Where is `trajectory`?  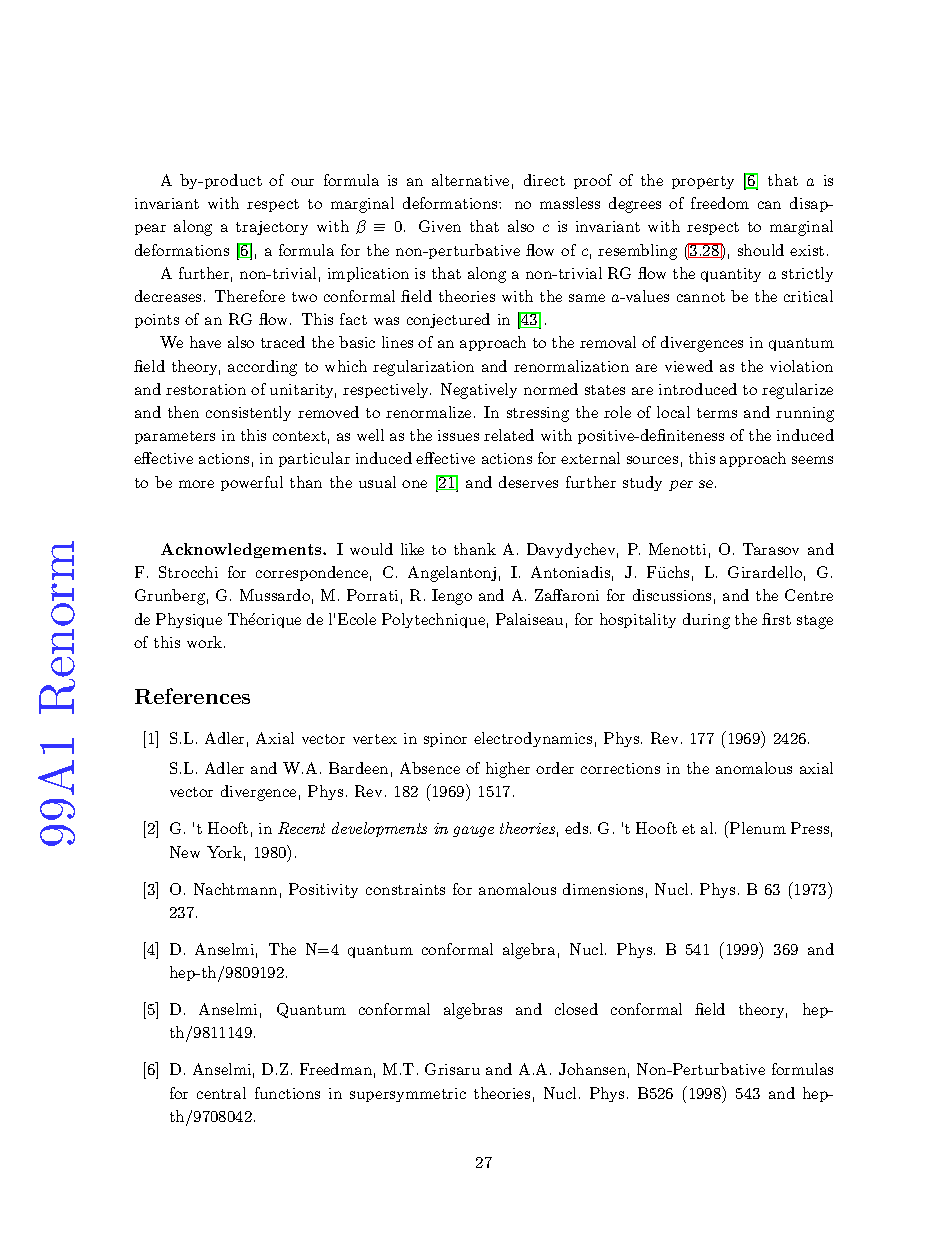 trajectory is located at coordinates (272, 228).
